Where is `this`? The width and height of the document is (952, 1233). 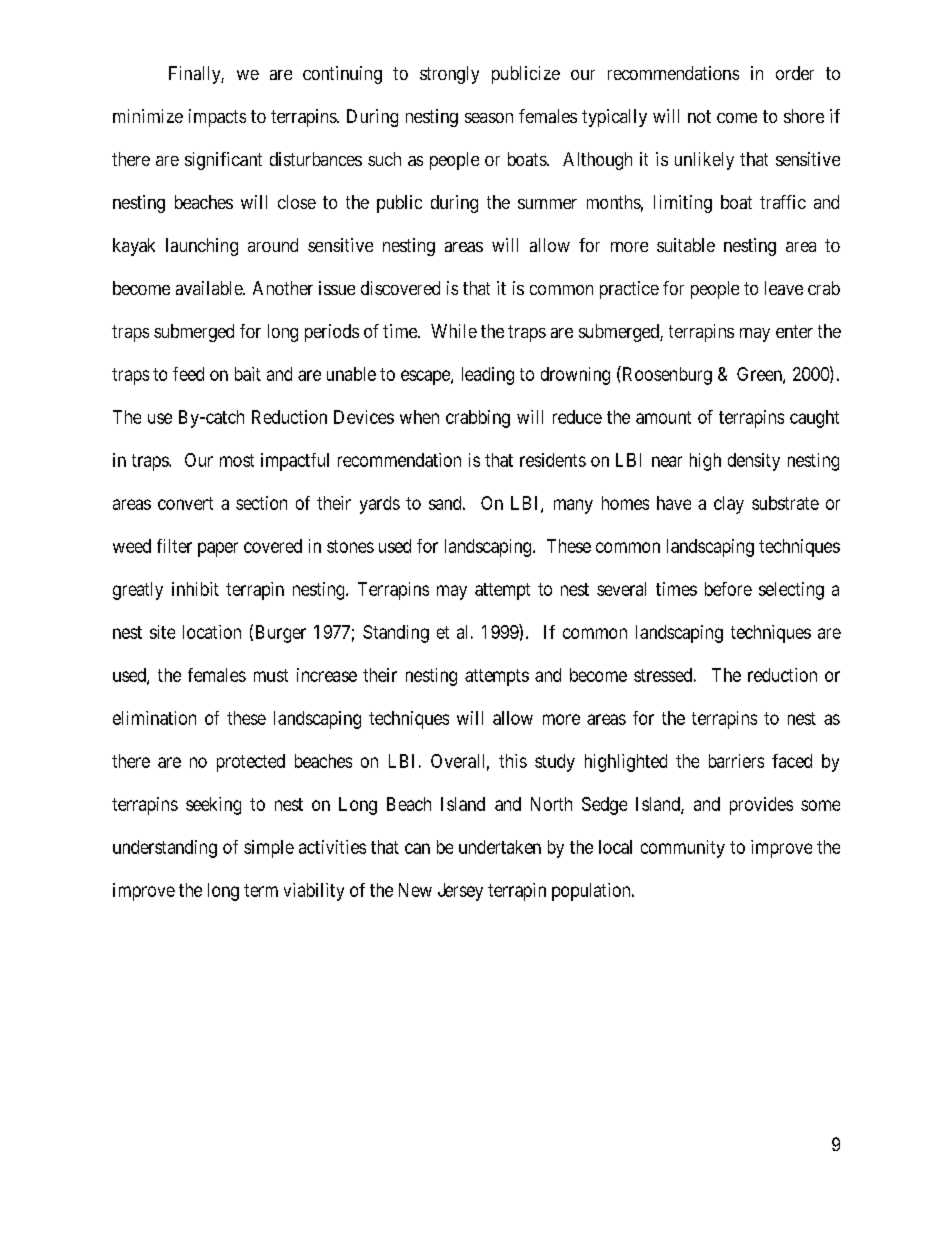
this is located at coordinates (513, 761).
